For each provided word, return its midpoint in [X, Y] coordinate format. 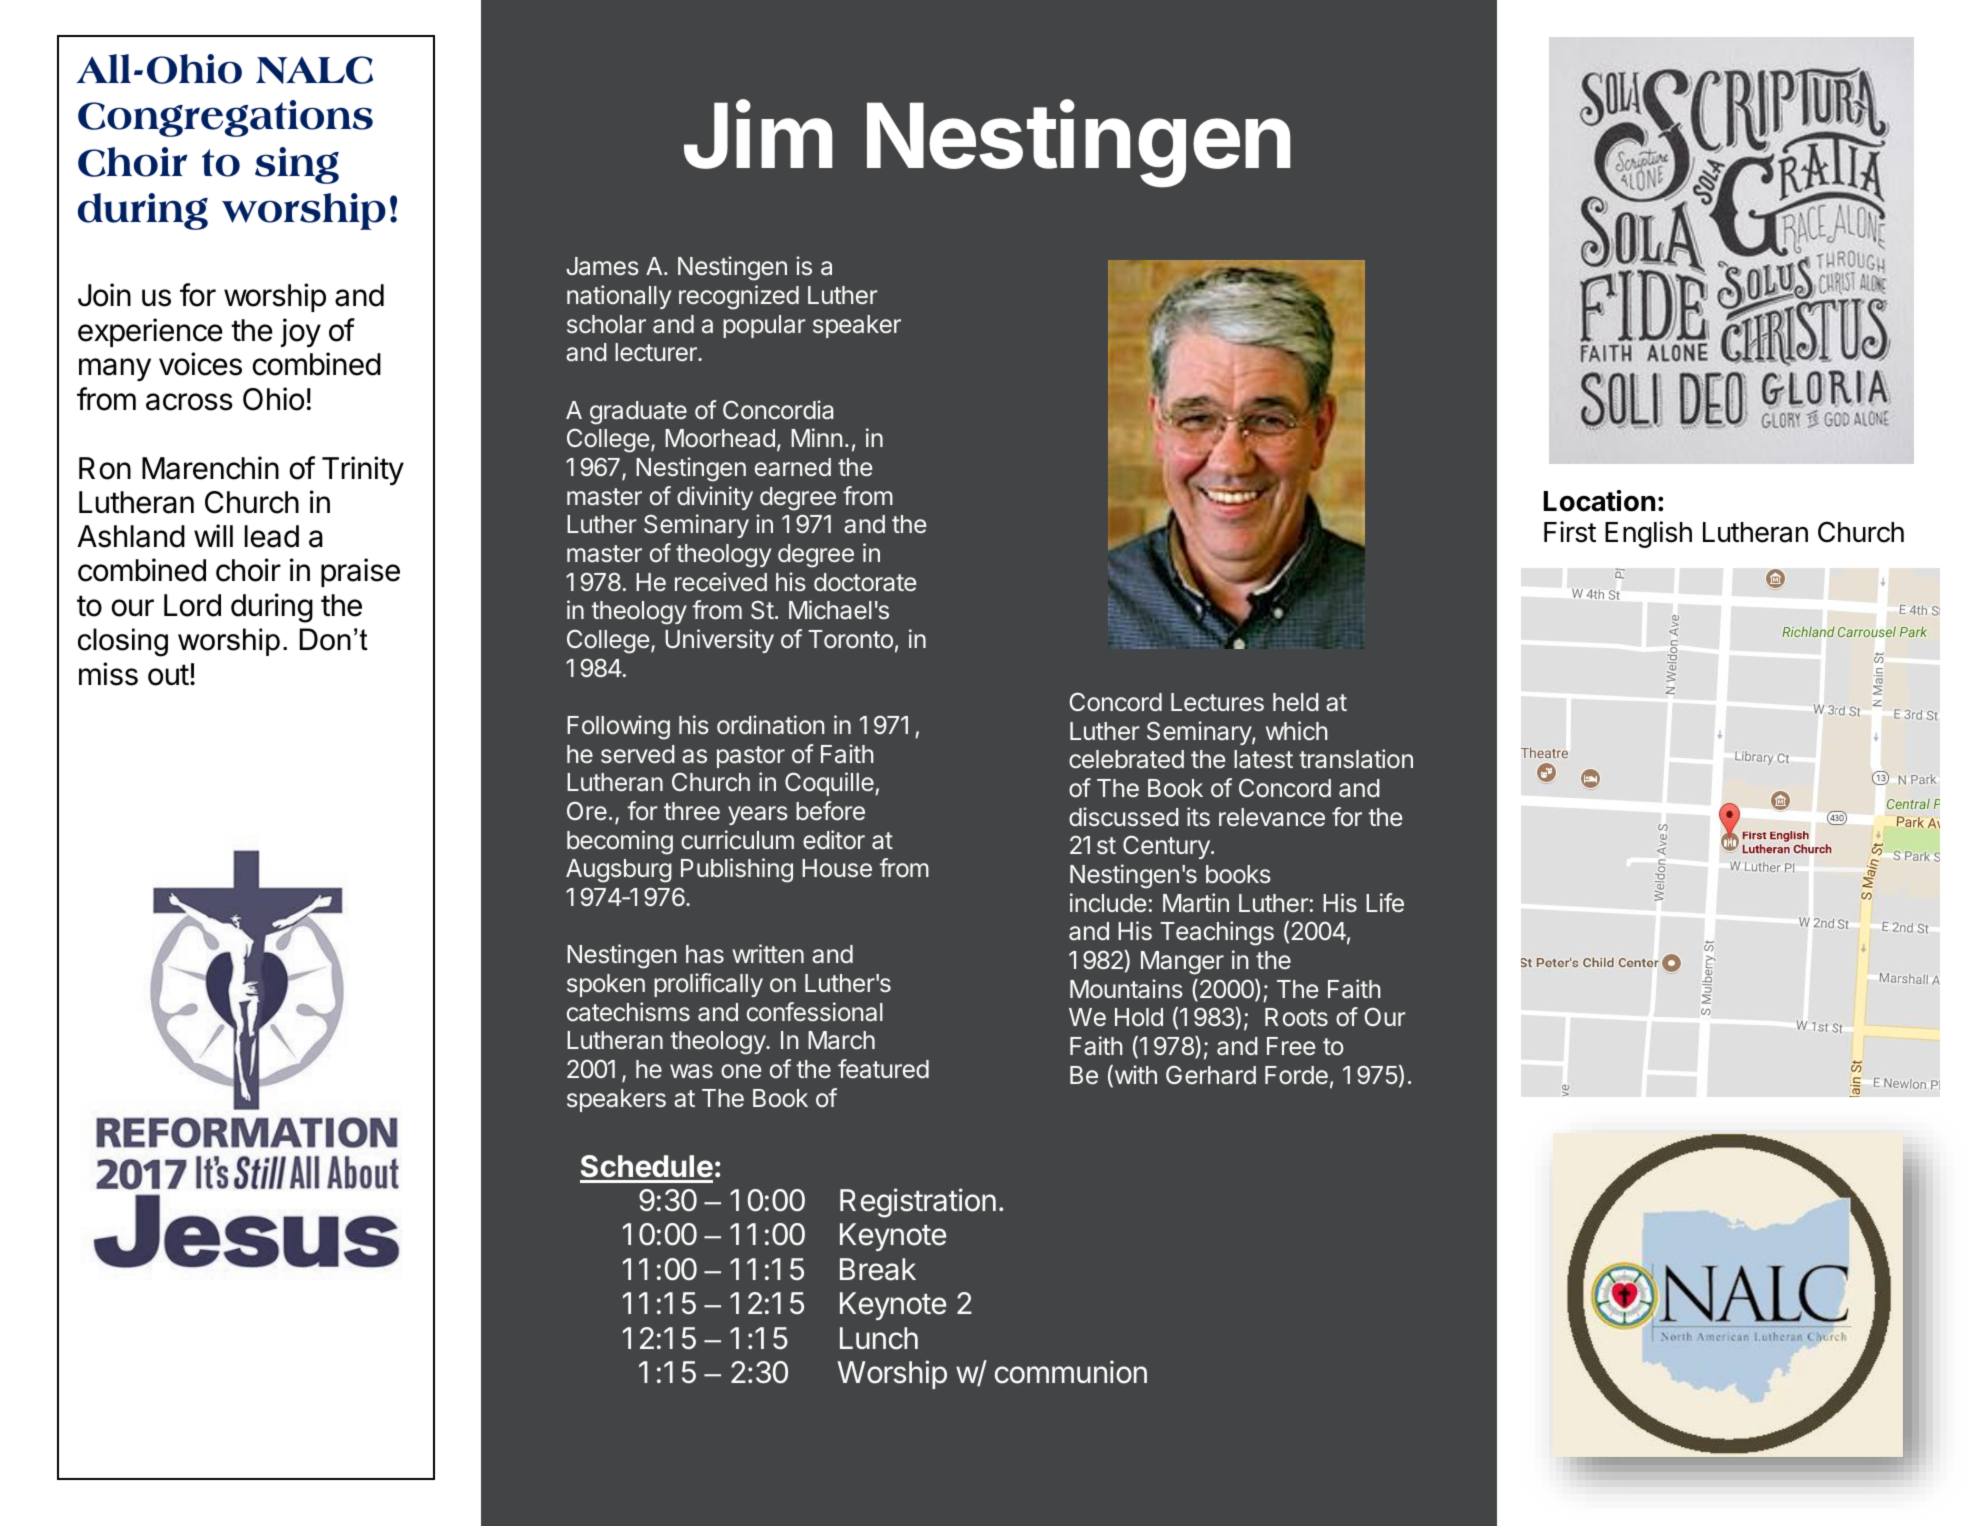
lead [272, 536]
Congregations [225, 118]
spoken [606, 985]
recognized [739, 297]
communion [1071, 1372]
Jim [758, 135]
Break [878, 1269]
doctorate [865, 582]
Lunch [879, 1338]
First [1570, 532]
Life [1385, 902]
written [768, 953]
